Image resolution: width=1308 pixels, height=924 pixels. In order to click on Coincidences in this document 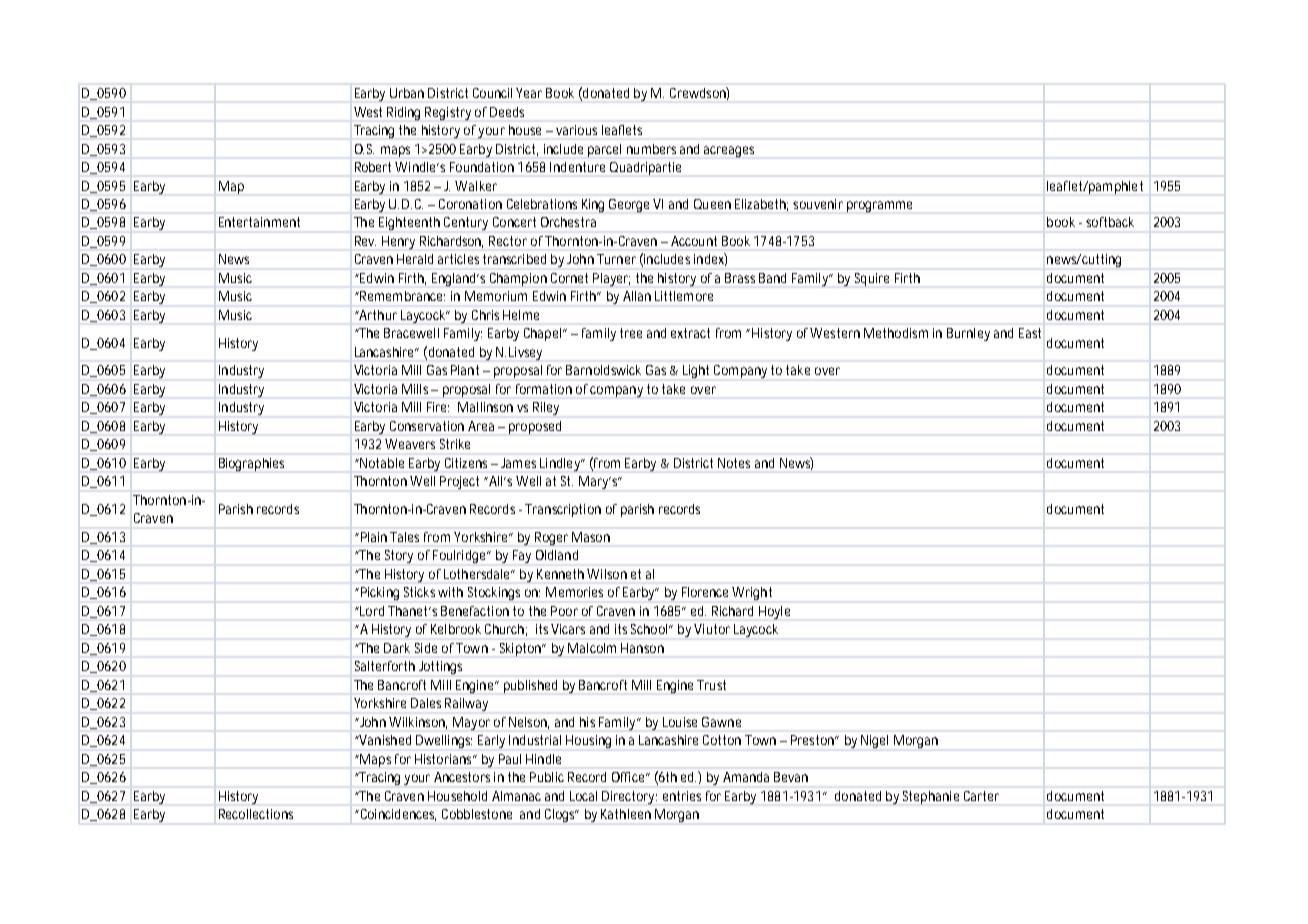, I will do `click(397, 815)`.
